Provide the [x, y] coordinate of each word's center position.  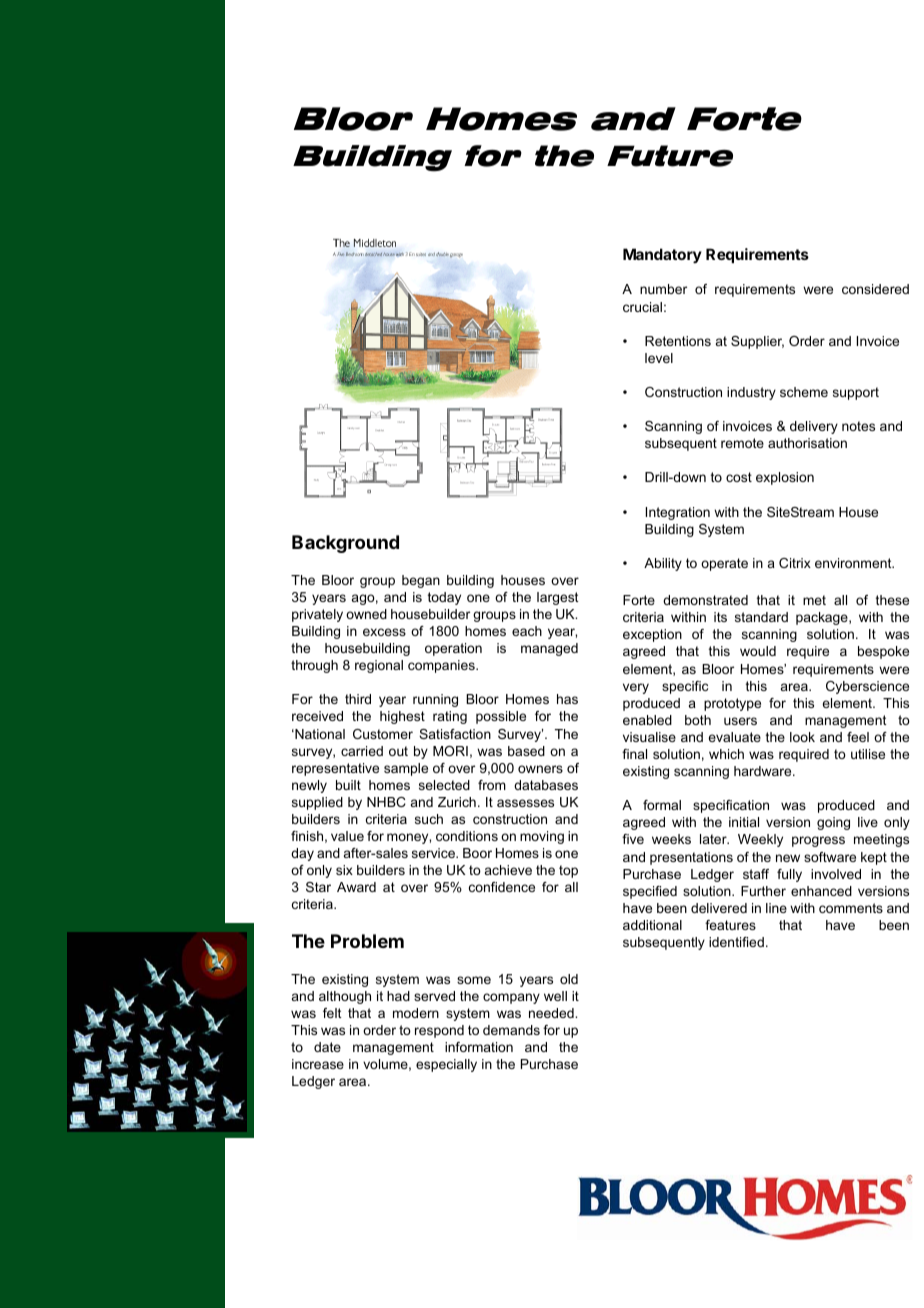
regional [379, 666]
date [327, 1047]
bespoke [883, 652]
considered [875, 289]
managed [549, 649]
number [663, 289]
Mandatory [662, 255]
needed [552, 1013]
